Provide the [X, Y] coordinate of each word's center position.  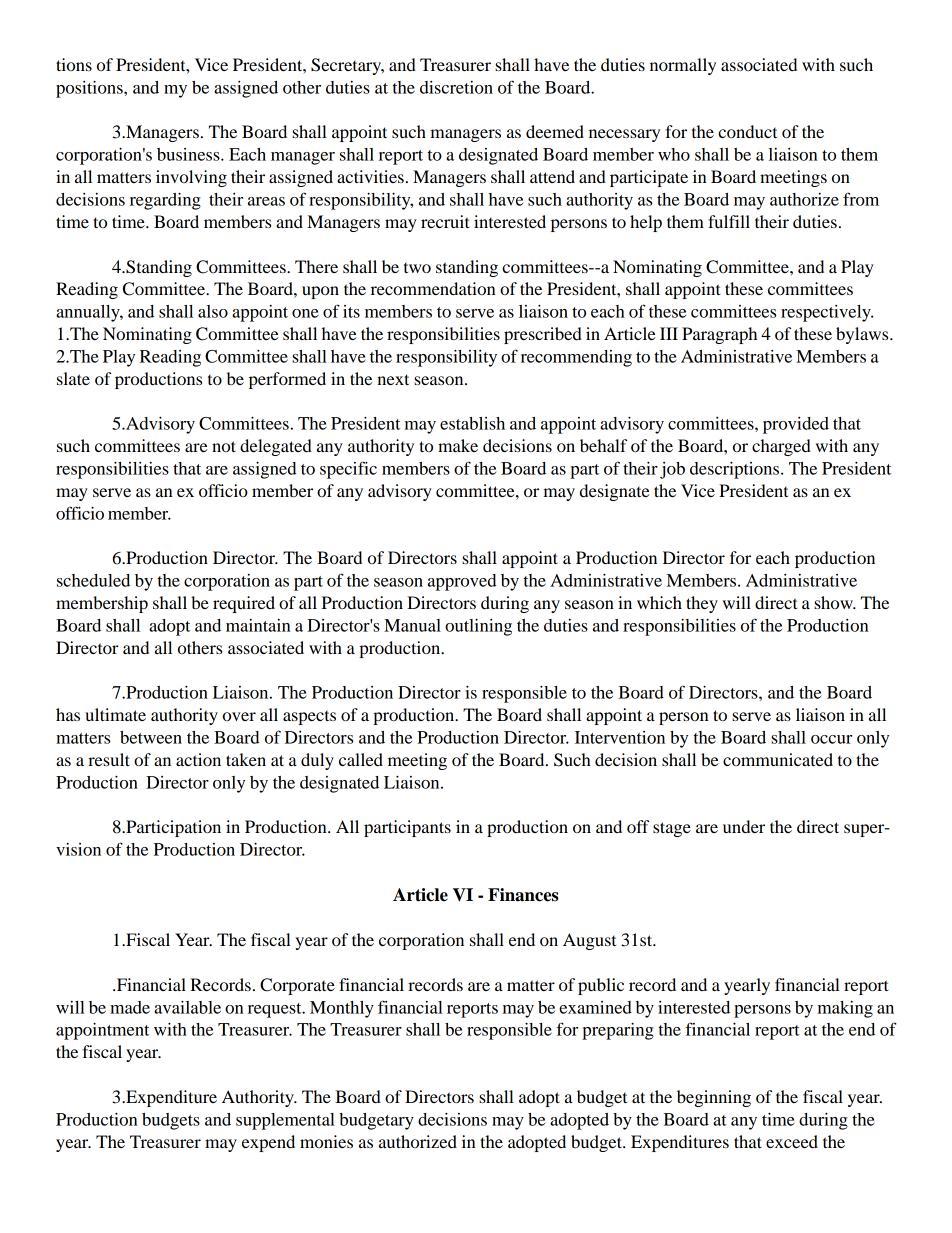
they [702, 604]
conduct [747, 131]
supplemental [285, 1121]
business [189, 154]
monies [326, 1141]
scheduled [93, 580]
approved [462, 582]
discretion [456, 87]
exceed [792, 1141]
